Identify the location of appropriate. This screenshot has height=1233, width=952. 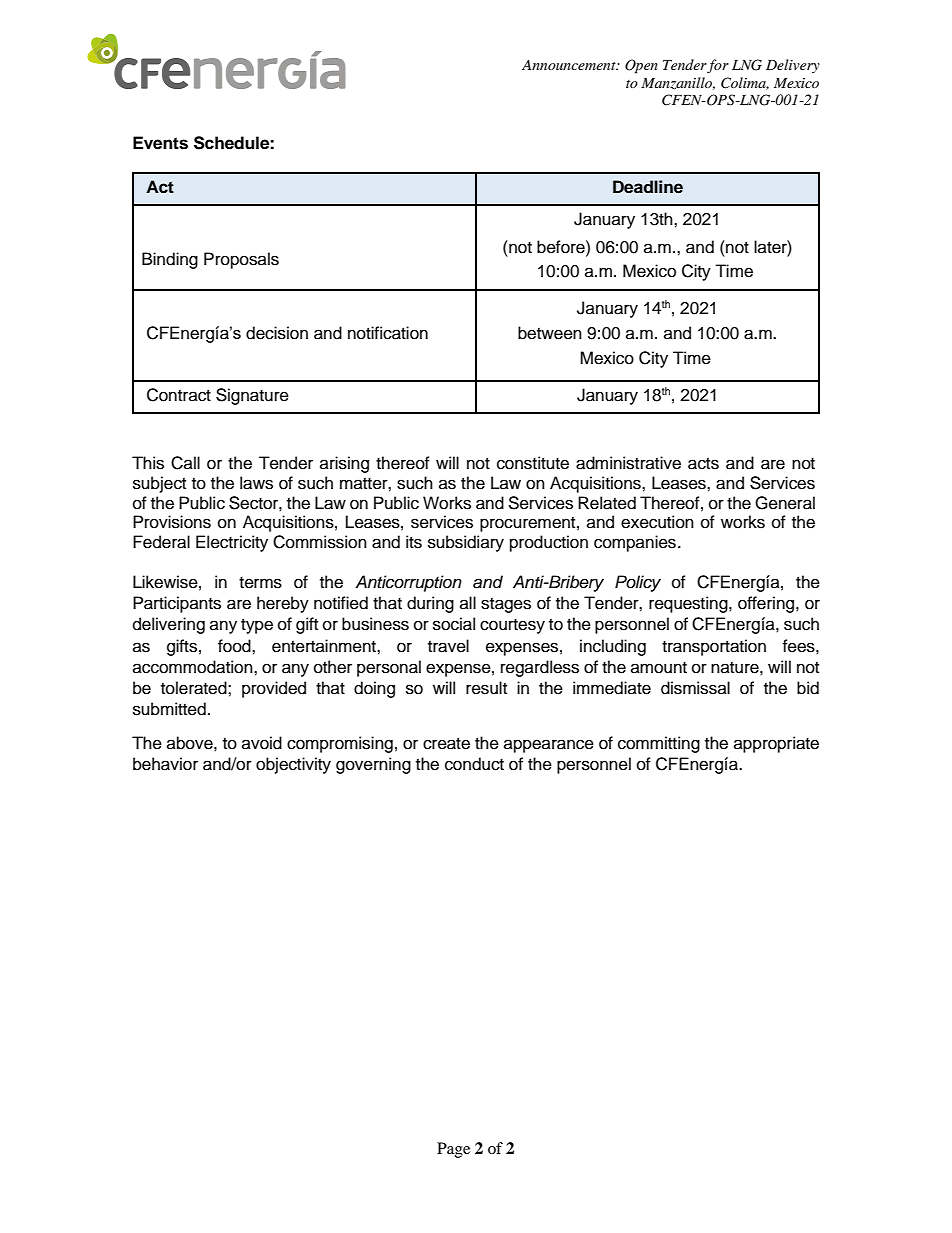
(776, 744).
